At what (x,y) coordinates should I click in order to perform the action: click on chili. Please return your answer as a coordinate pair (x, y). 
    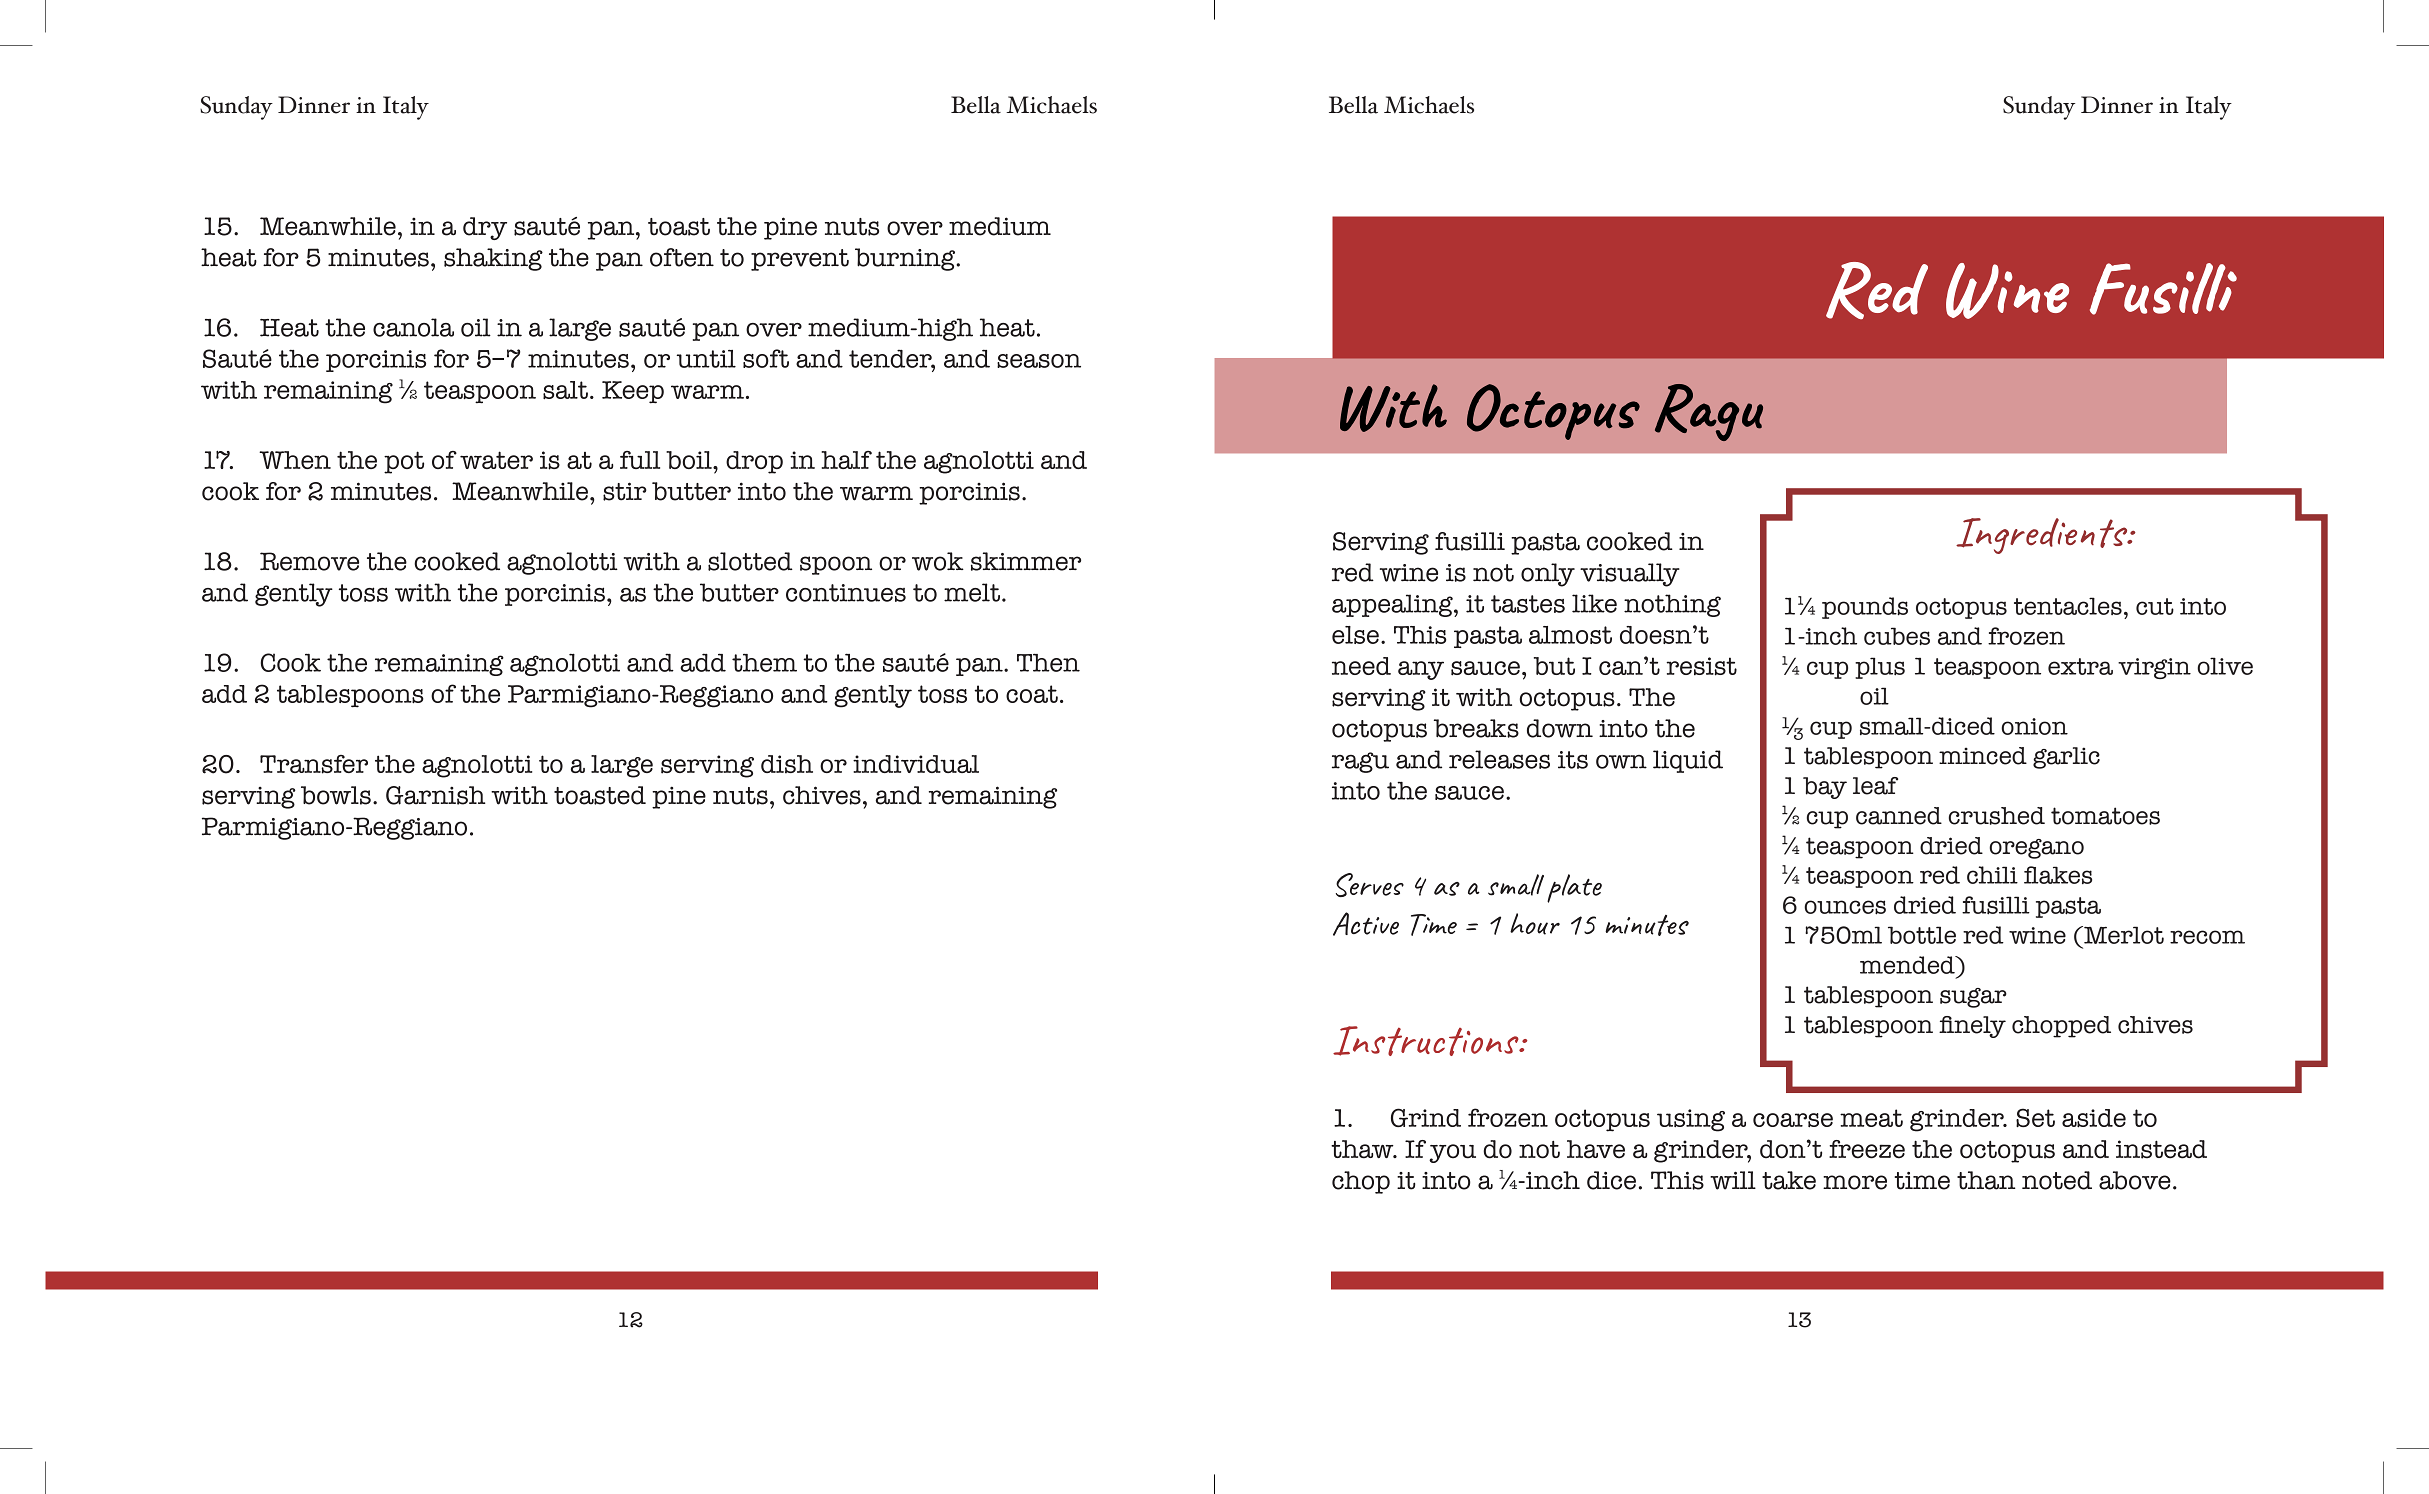
    Looking at the image, I should click on (1992, 875).
